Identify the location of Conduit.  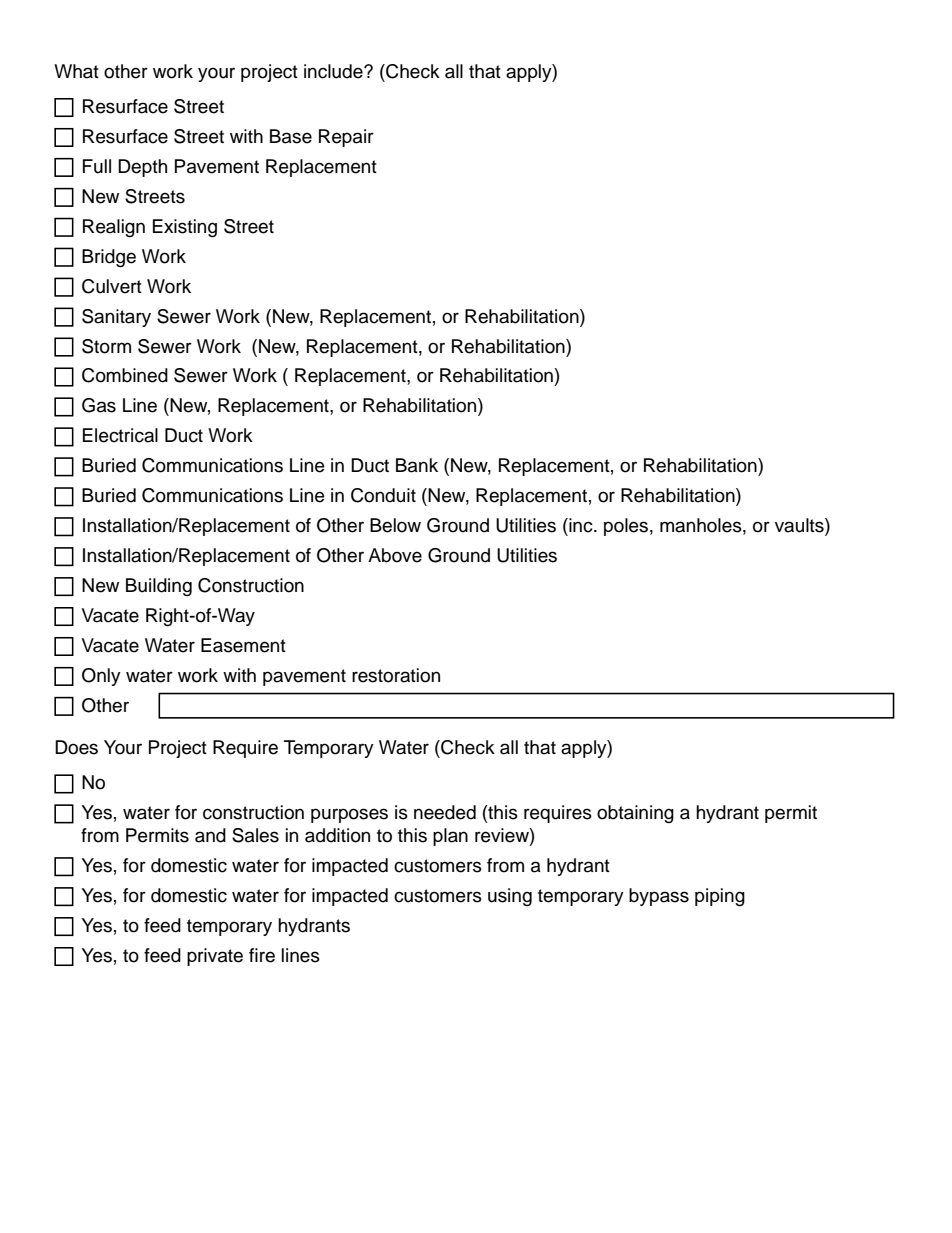
(383, 495).
